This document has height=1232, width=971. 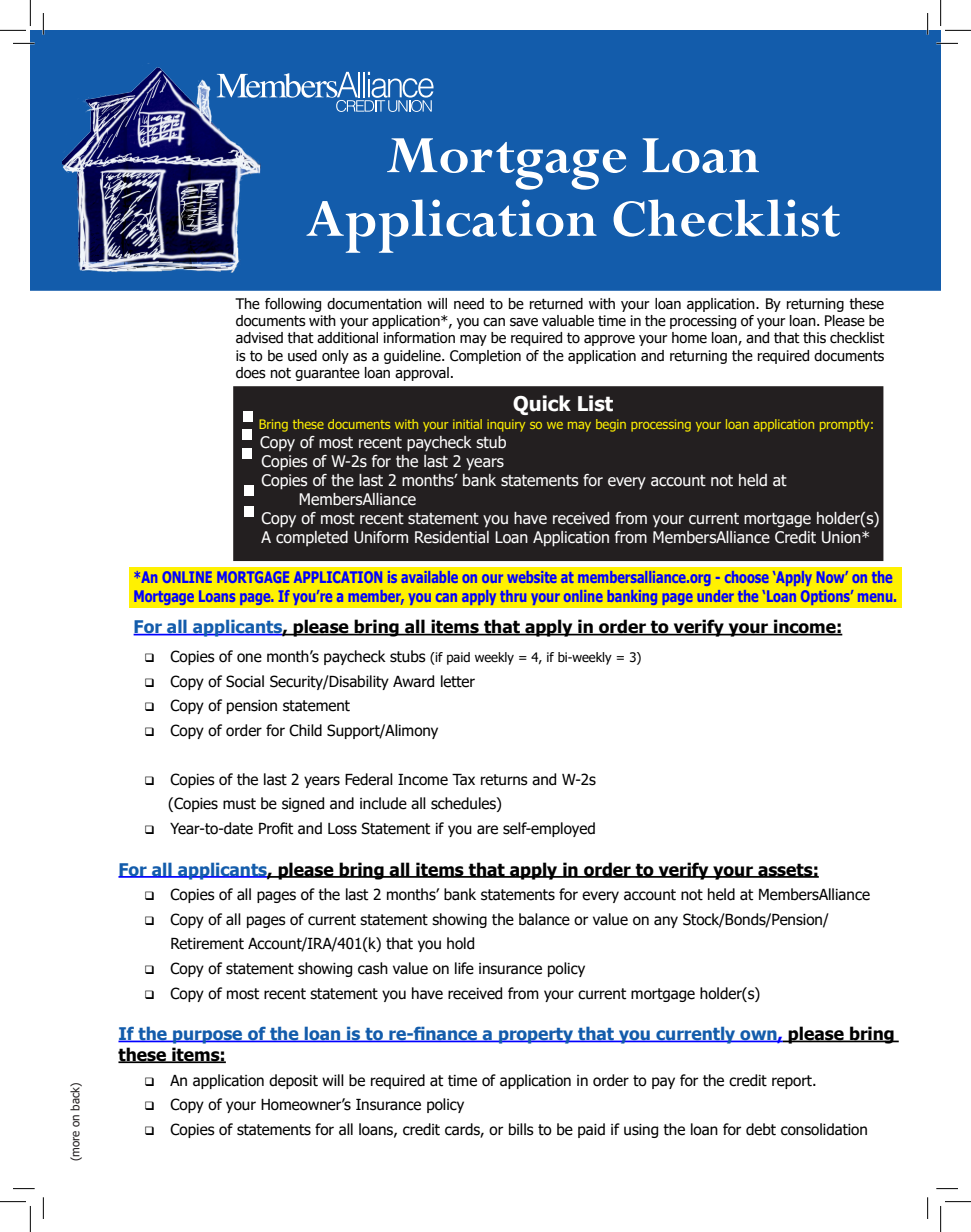 I want to click on Residential, so click(x=452, y=537).
